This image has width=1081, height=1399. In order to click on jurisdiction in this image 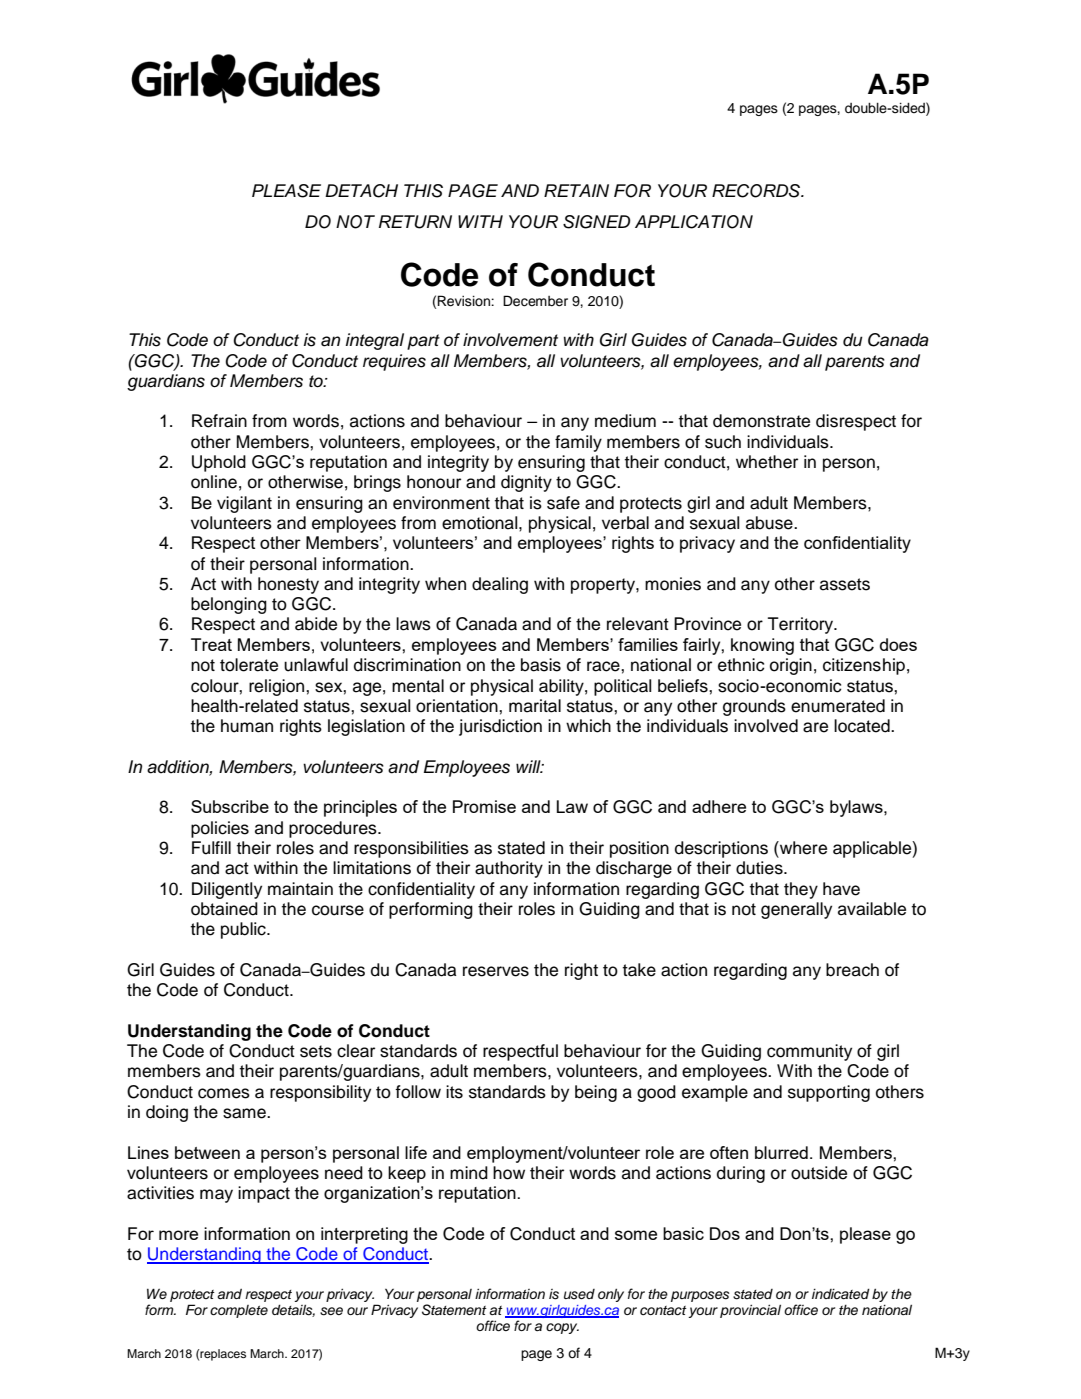, I will do `click(500, 727)`.
